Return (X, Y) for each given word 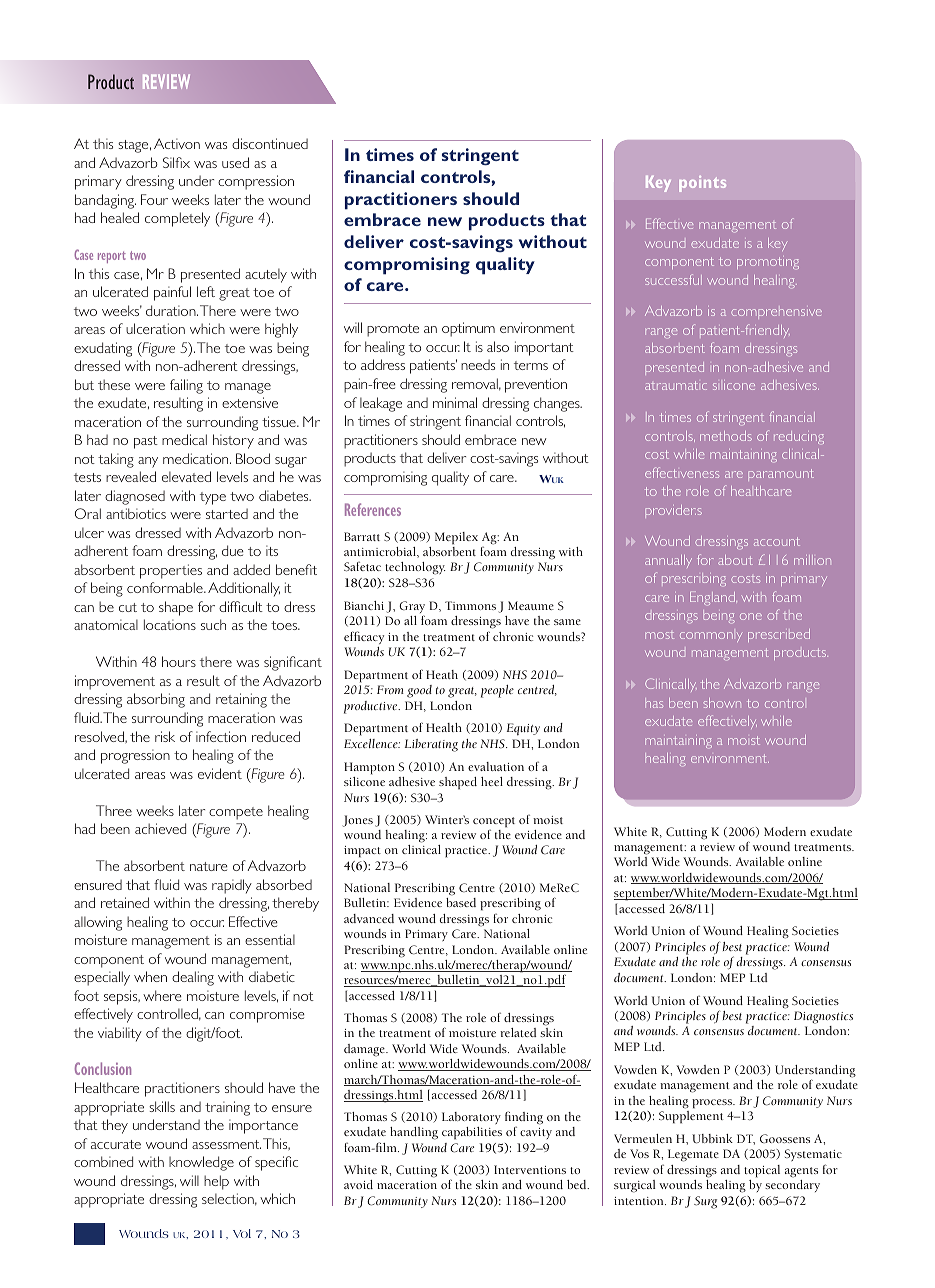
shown (722, 703)
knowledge (201, 1163)
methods (726, 436)
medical (184, 439)
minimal (455, 402)
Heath (442, 674)
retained (125, 902)
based (461, 902)
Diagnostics (823, 1017)
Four (154, 199)
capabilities (472, 1133)
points (702, 184)
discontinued (270, 143)
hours (179, 661)
